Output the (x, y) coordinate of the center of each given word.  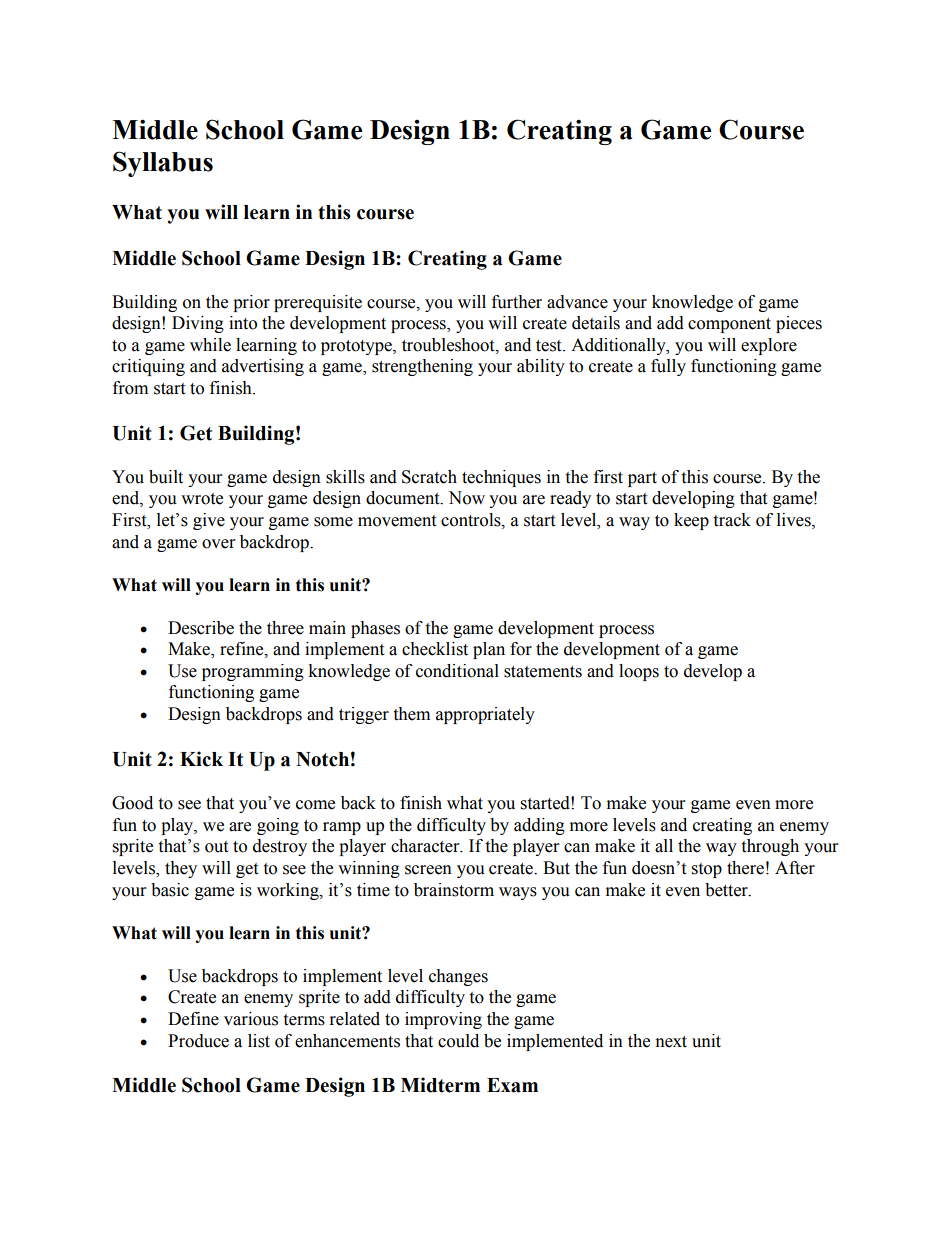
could (458, 1041)
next (671, 1042)
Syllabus (163, 164)
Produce (198, 1041)
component (729, 325)
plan (489, 650)
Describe (201, 628)
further (517, 302)
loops (639, 672)
